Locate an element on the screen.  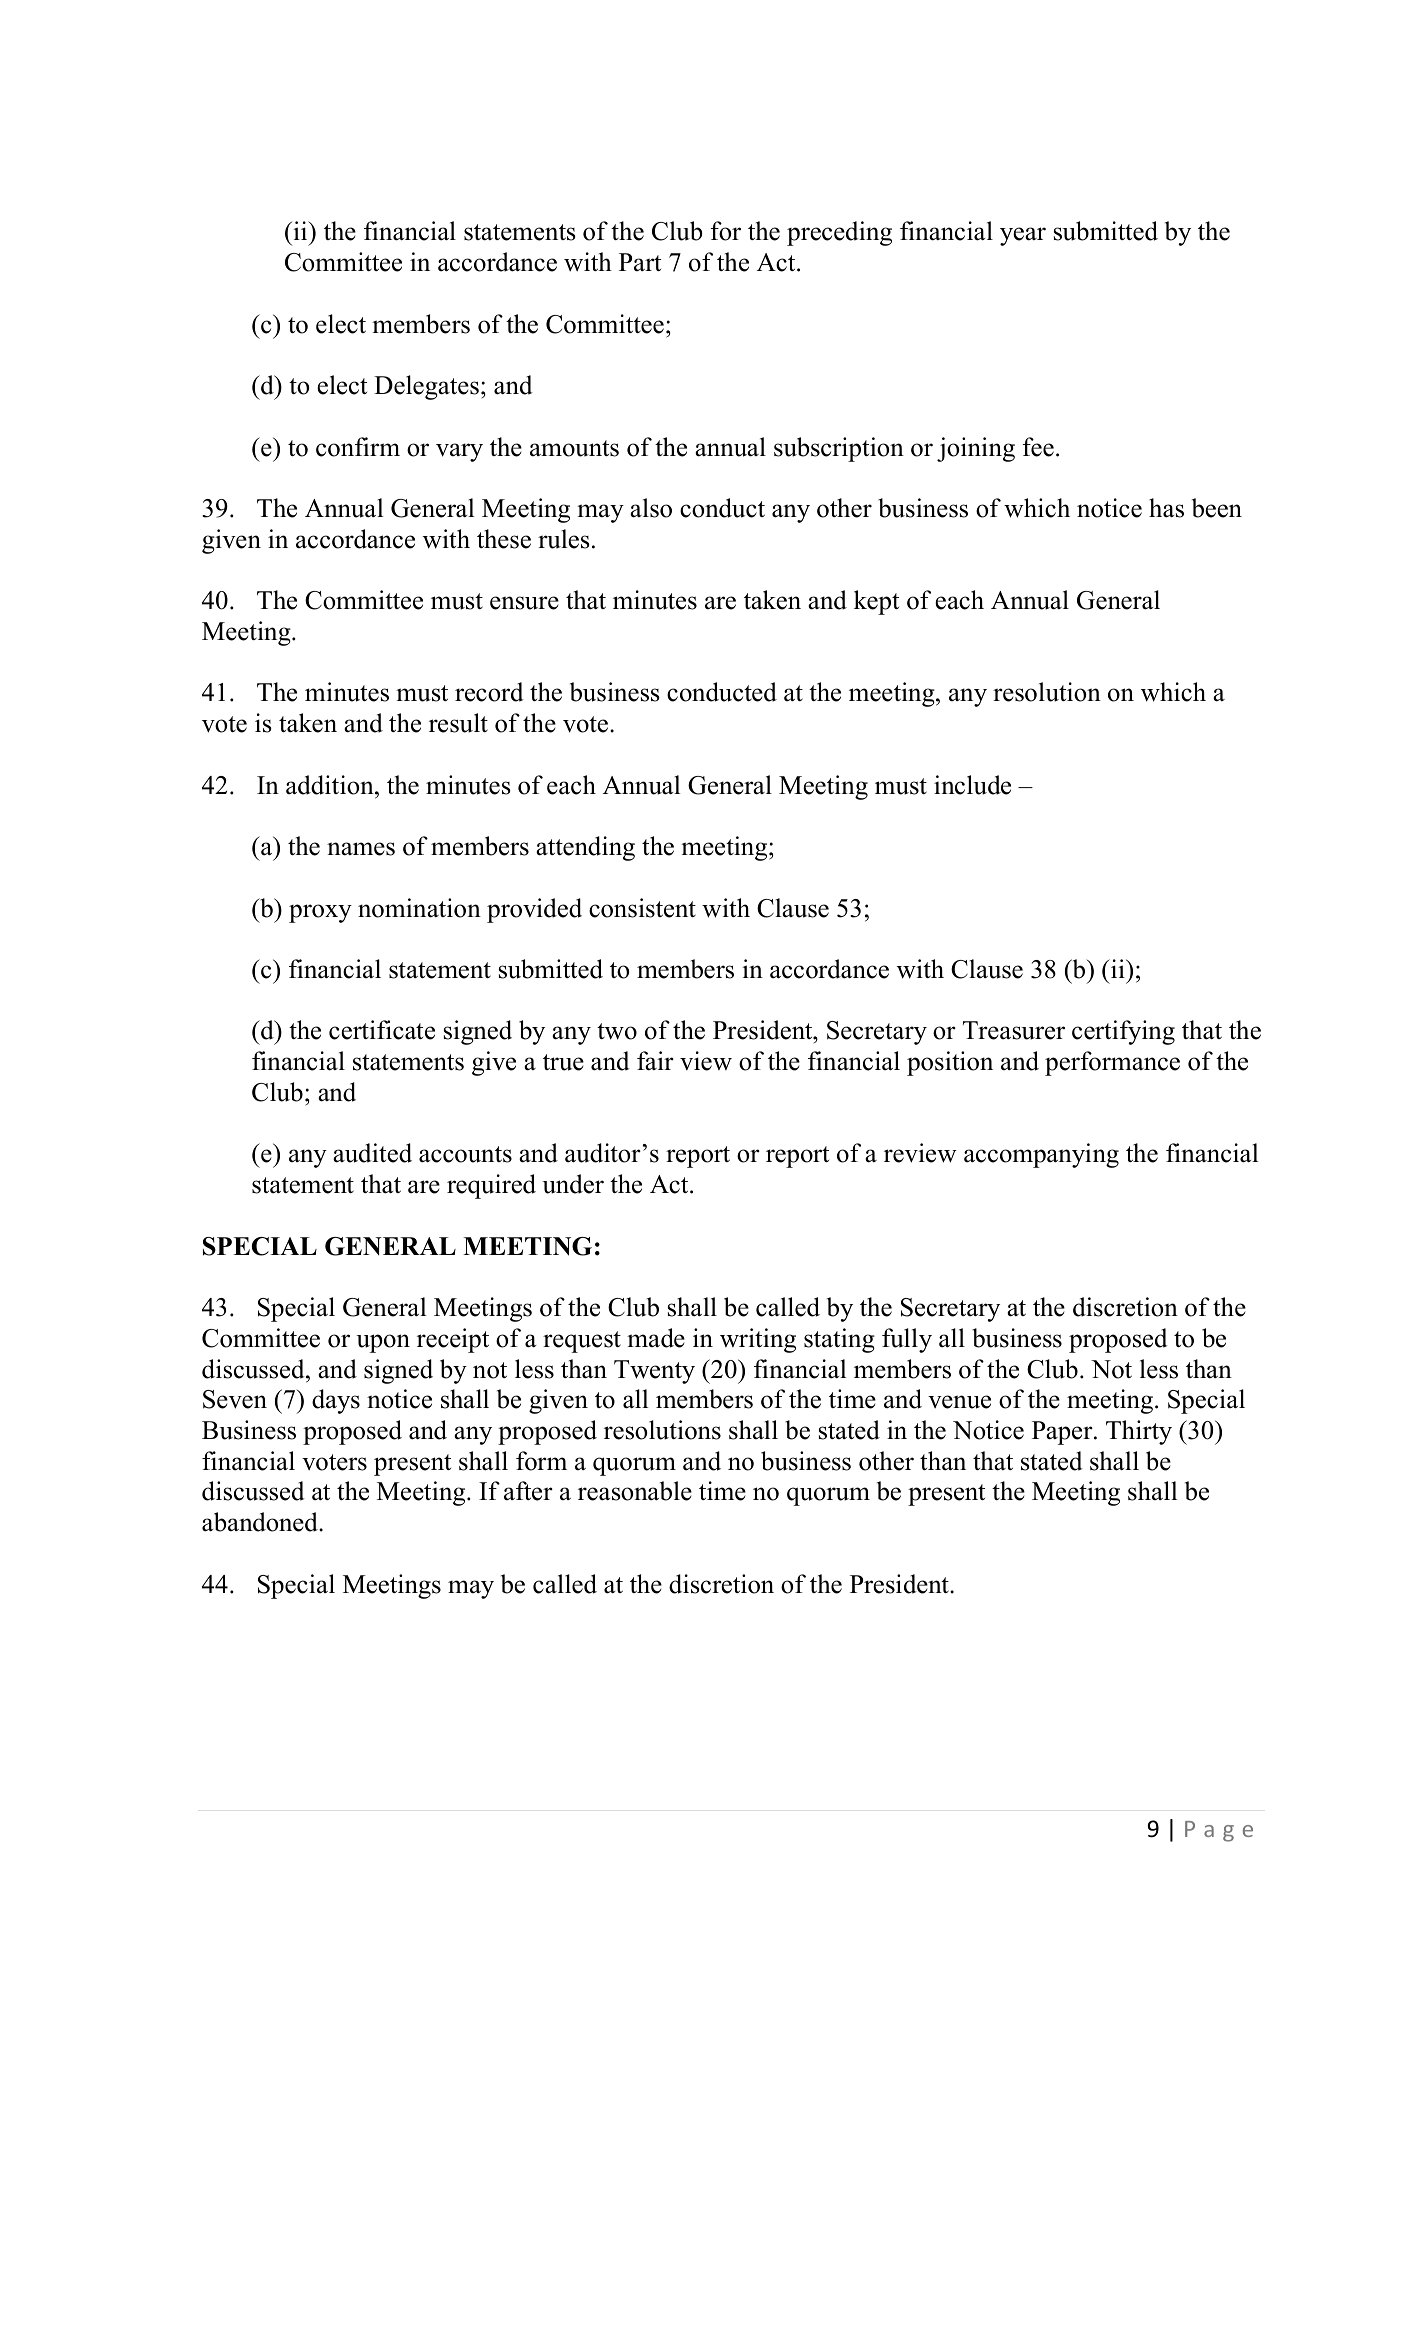
certifying is located at coordinates (1123, 1032).
